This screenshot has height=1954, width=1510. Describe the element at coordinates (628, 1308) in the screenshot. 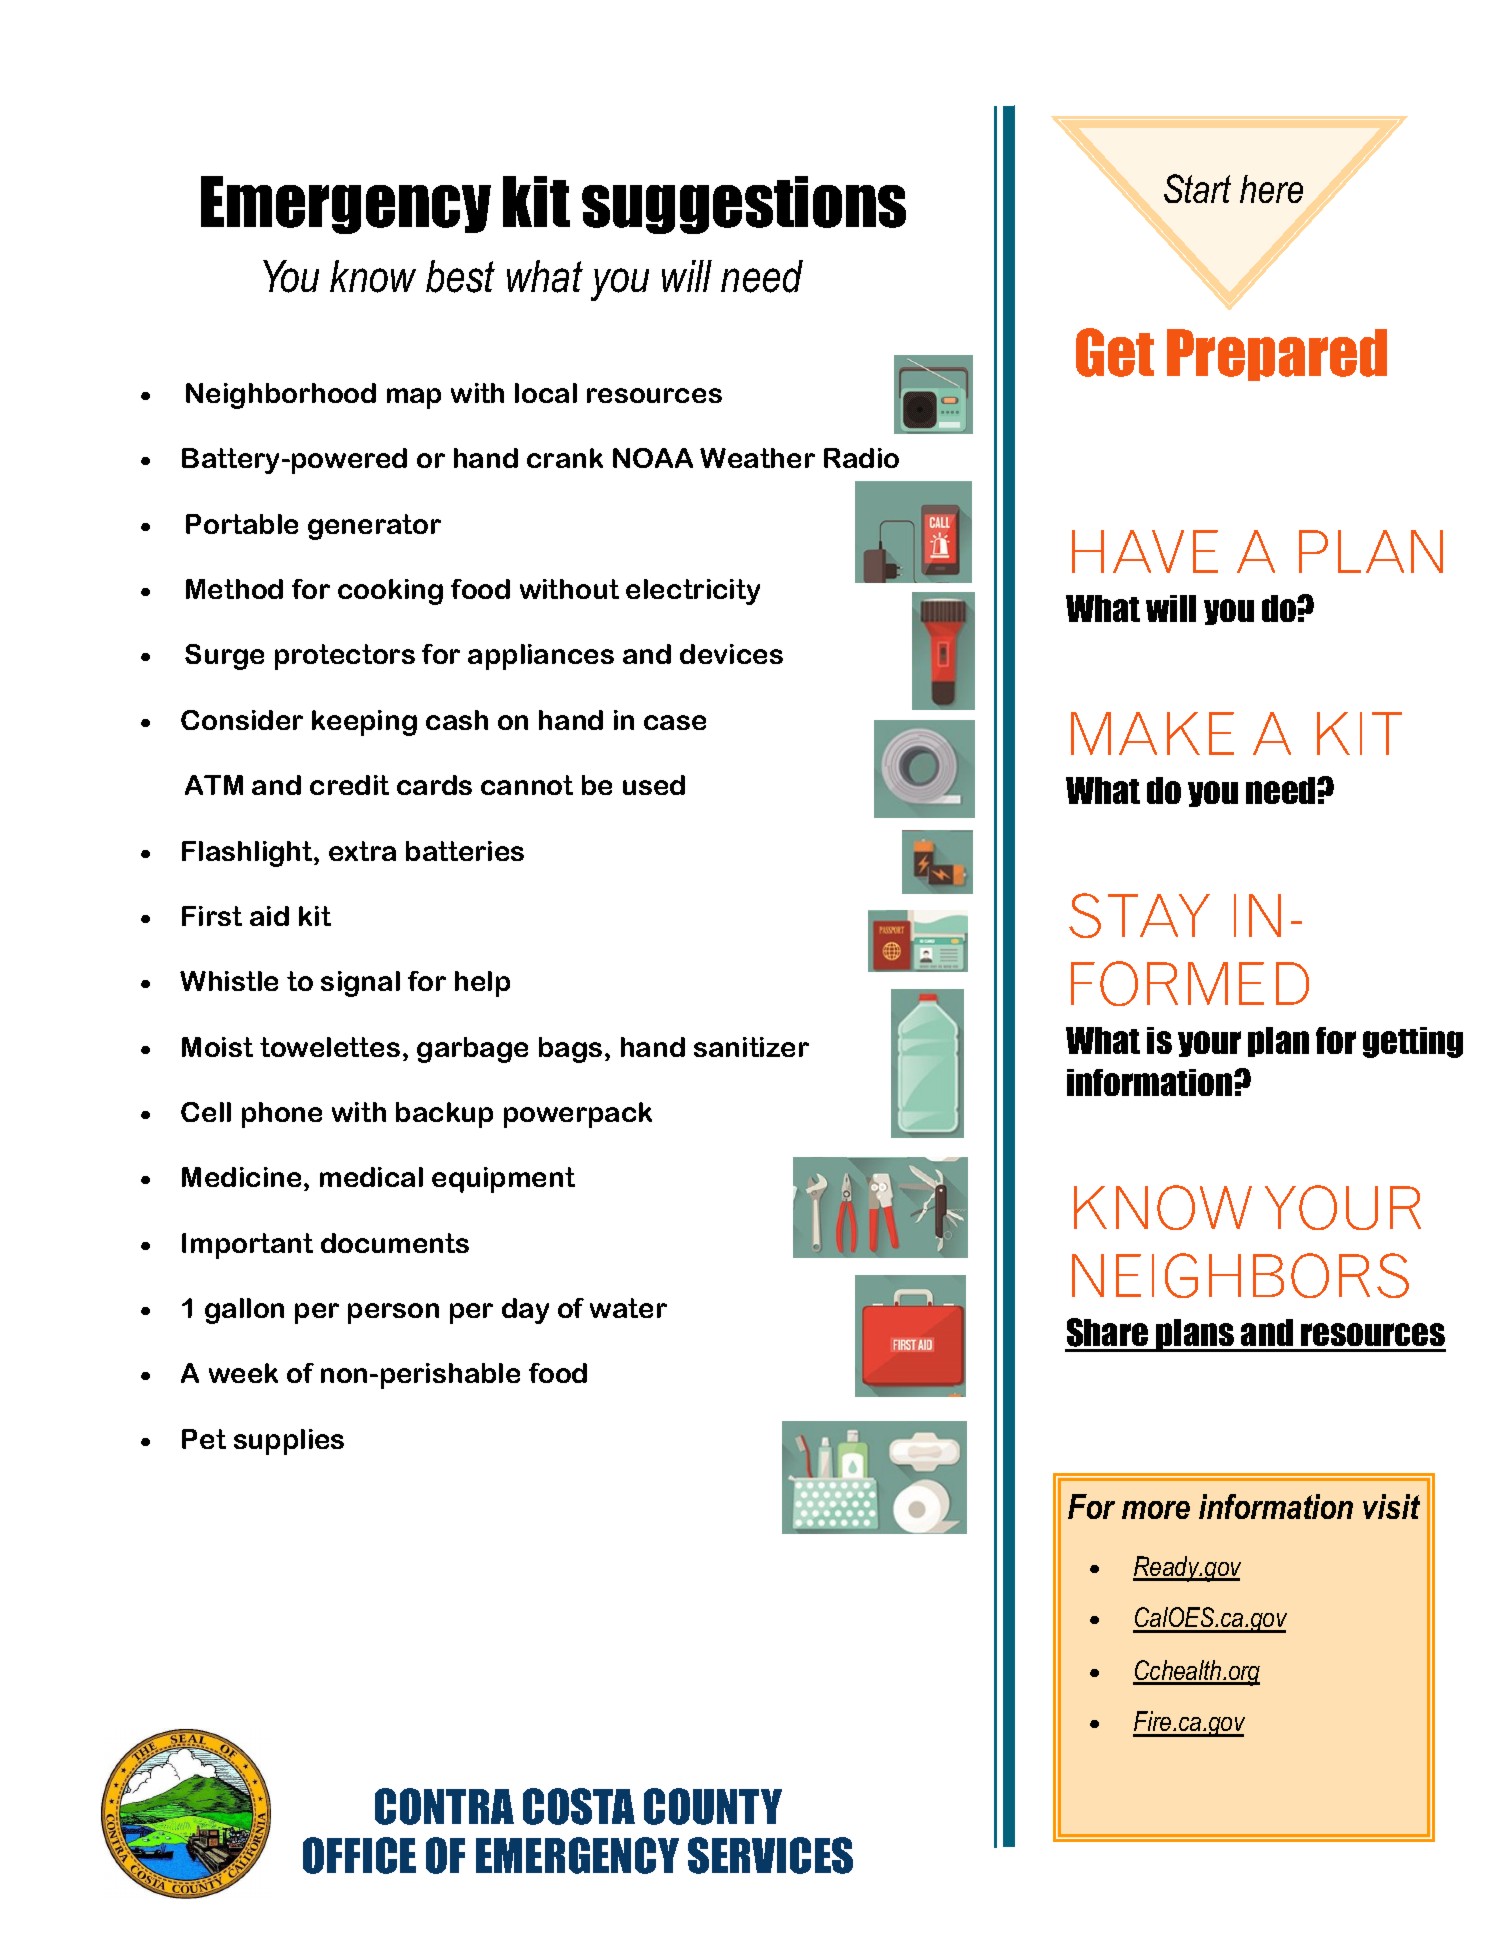

I see `water` at that location.
